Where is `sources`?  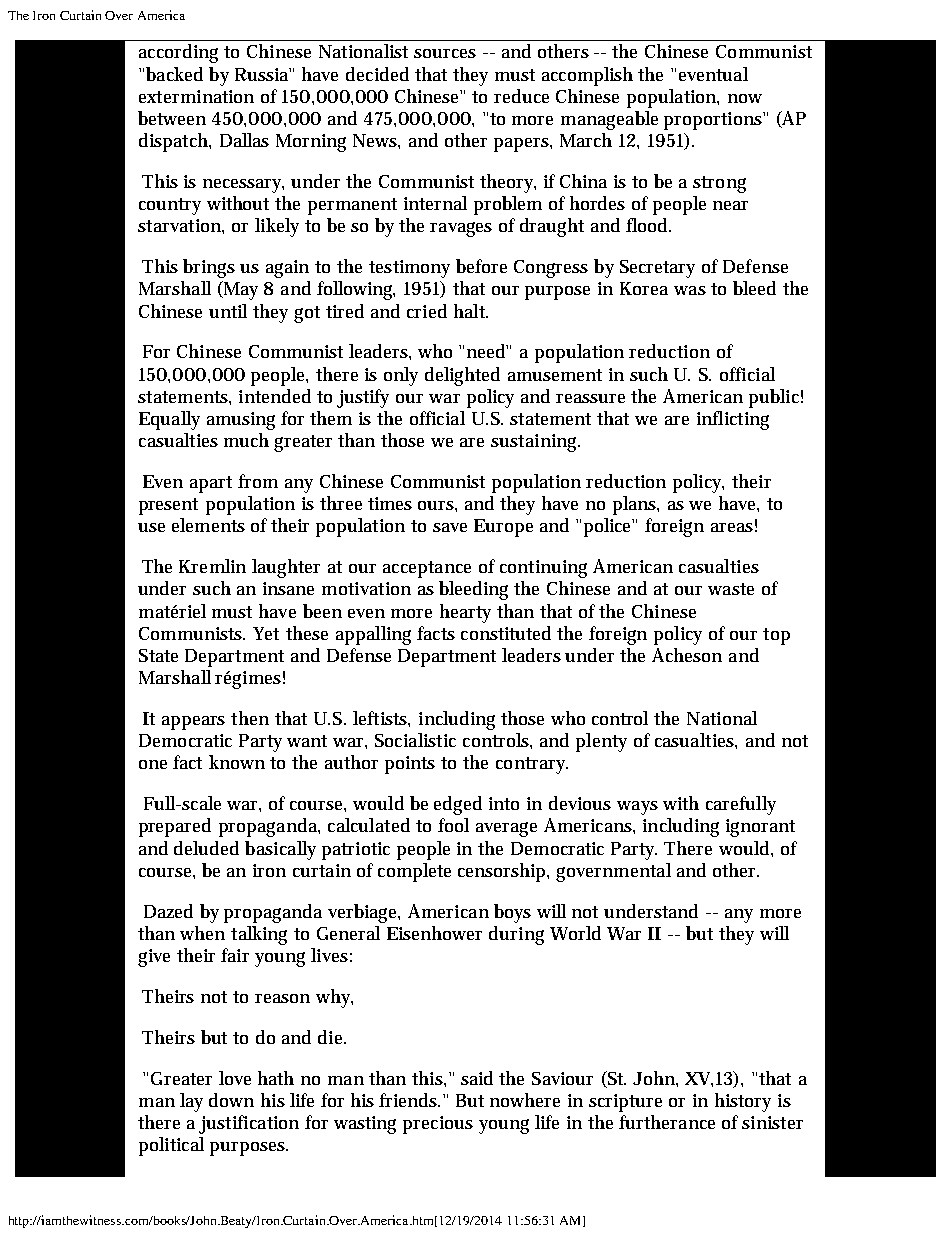 sources is located at coordinates (445, 53).
